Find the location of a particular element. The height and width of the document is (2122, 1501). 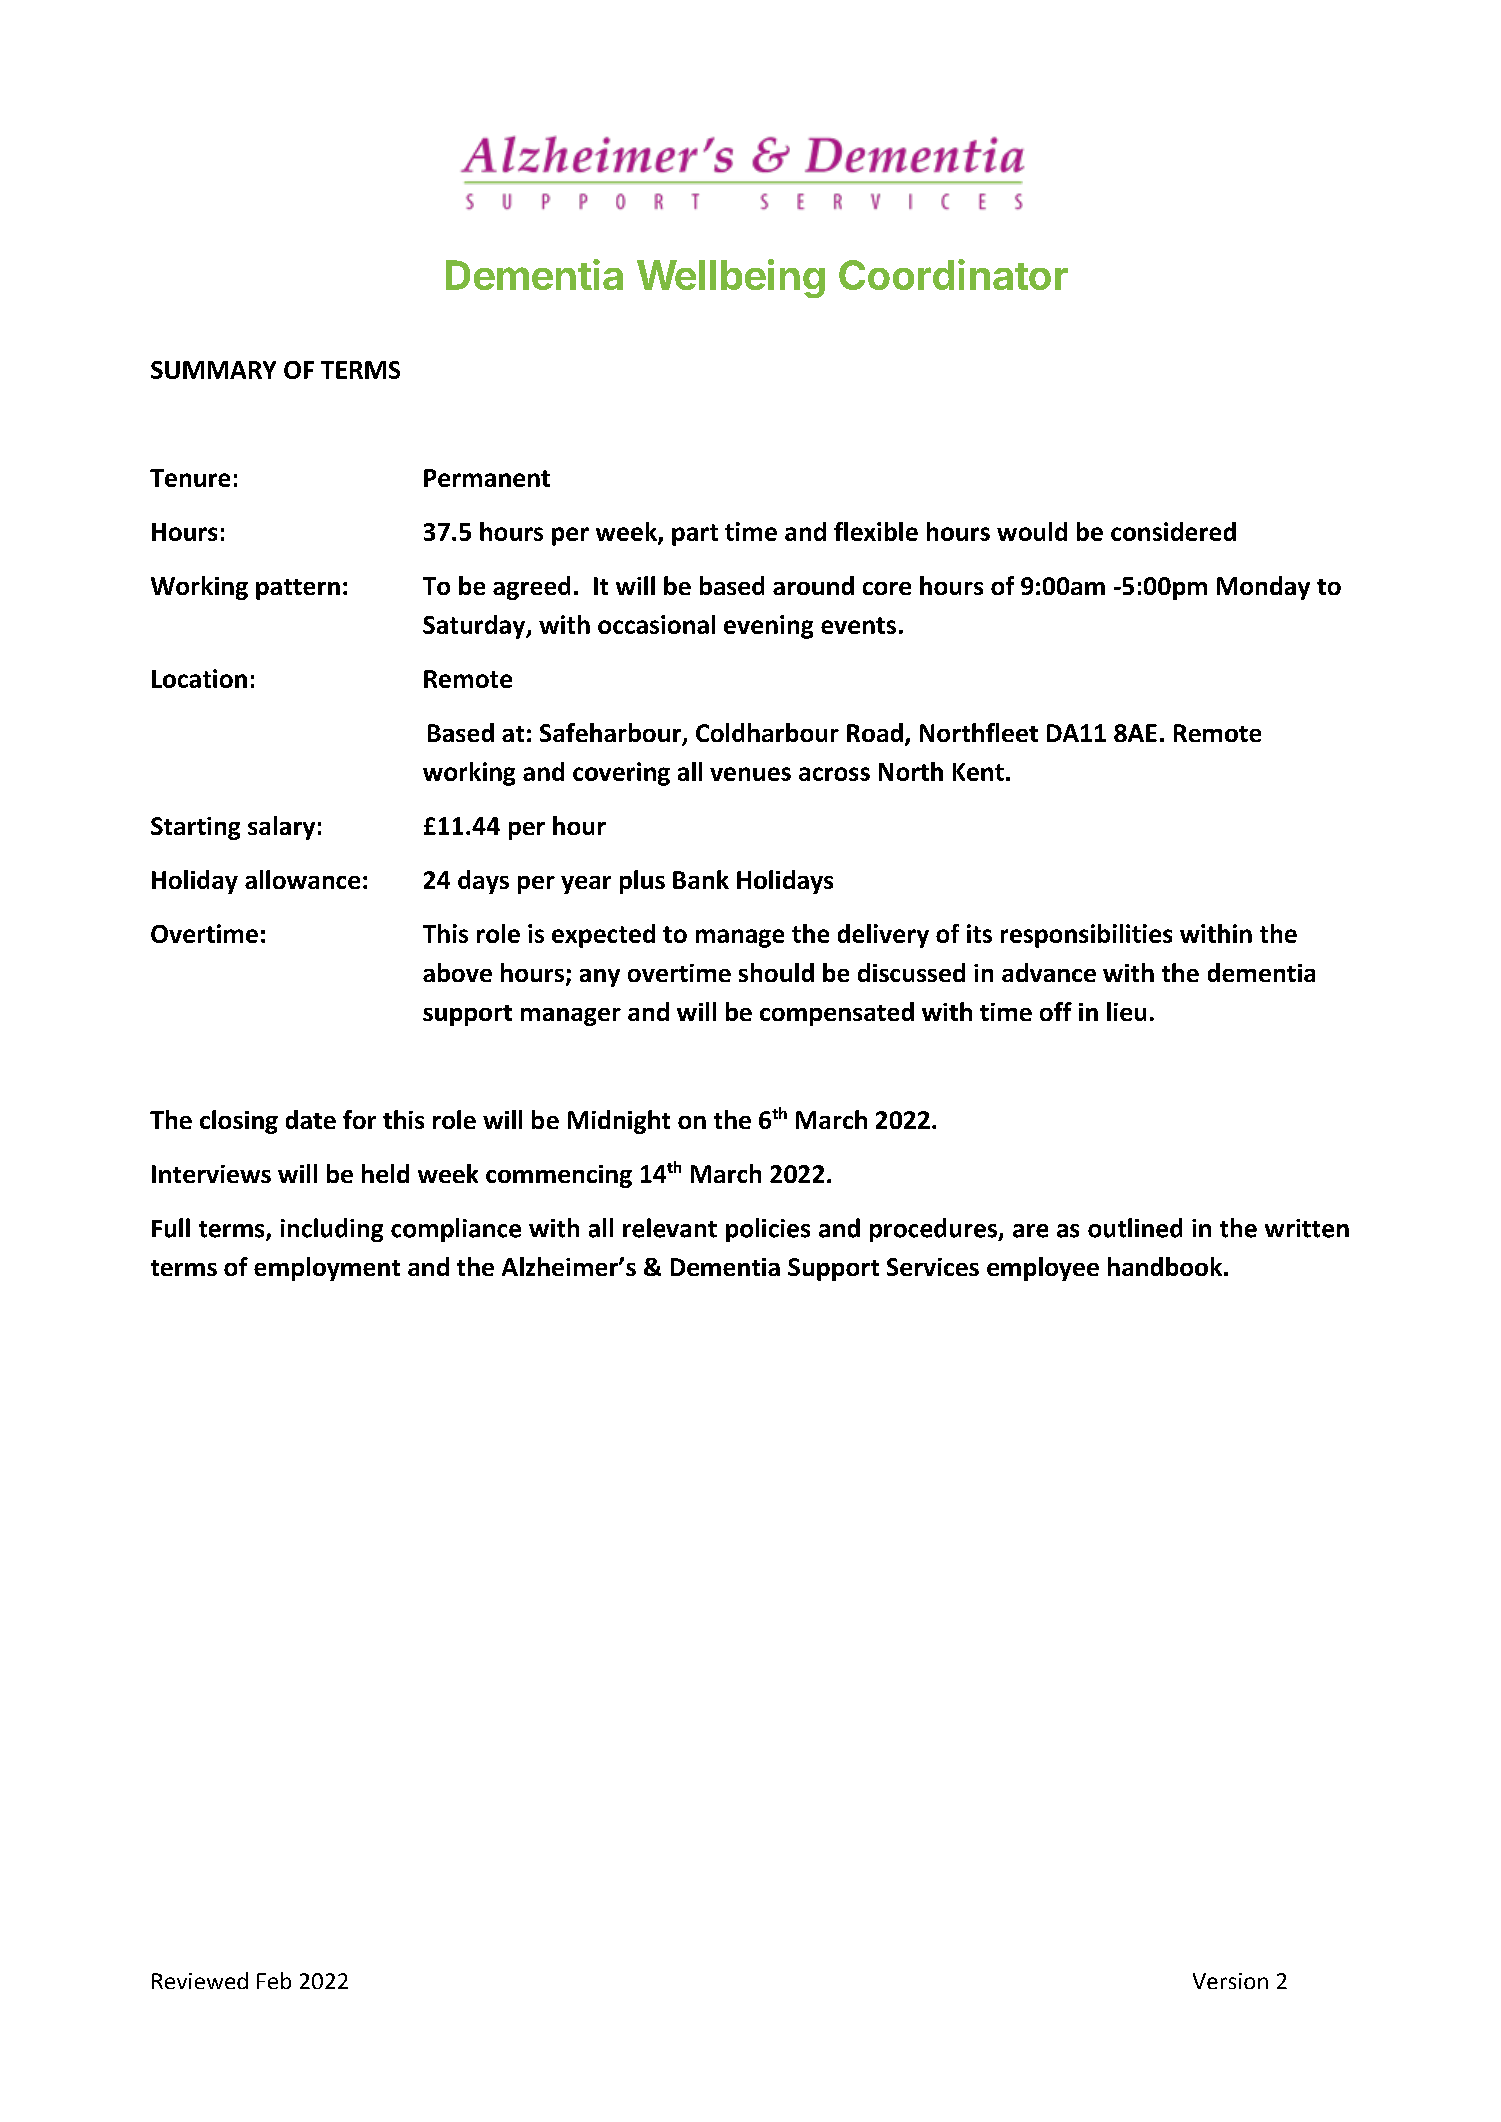

Wellbeing is located at coordinates (731, 278).
